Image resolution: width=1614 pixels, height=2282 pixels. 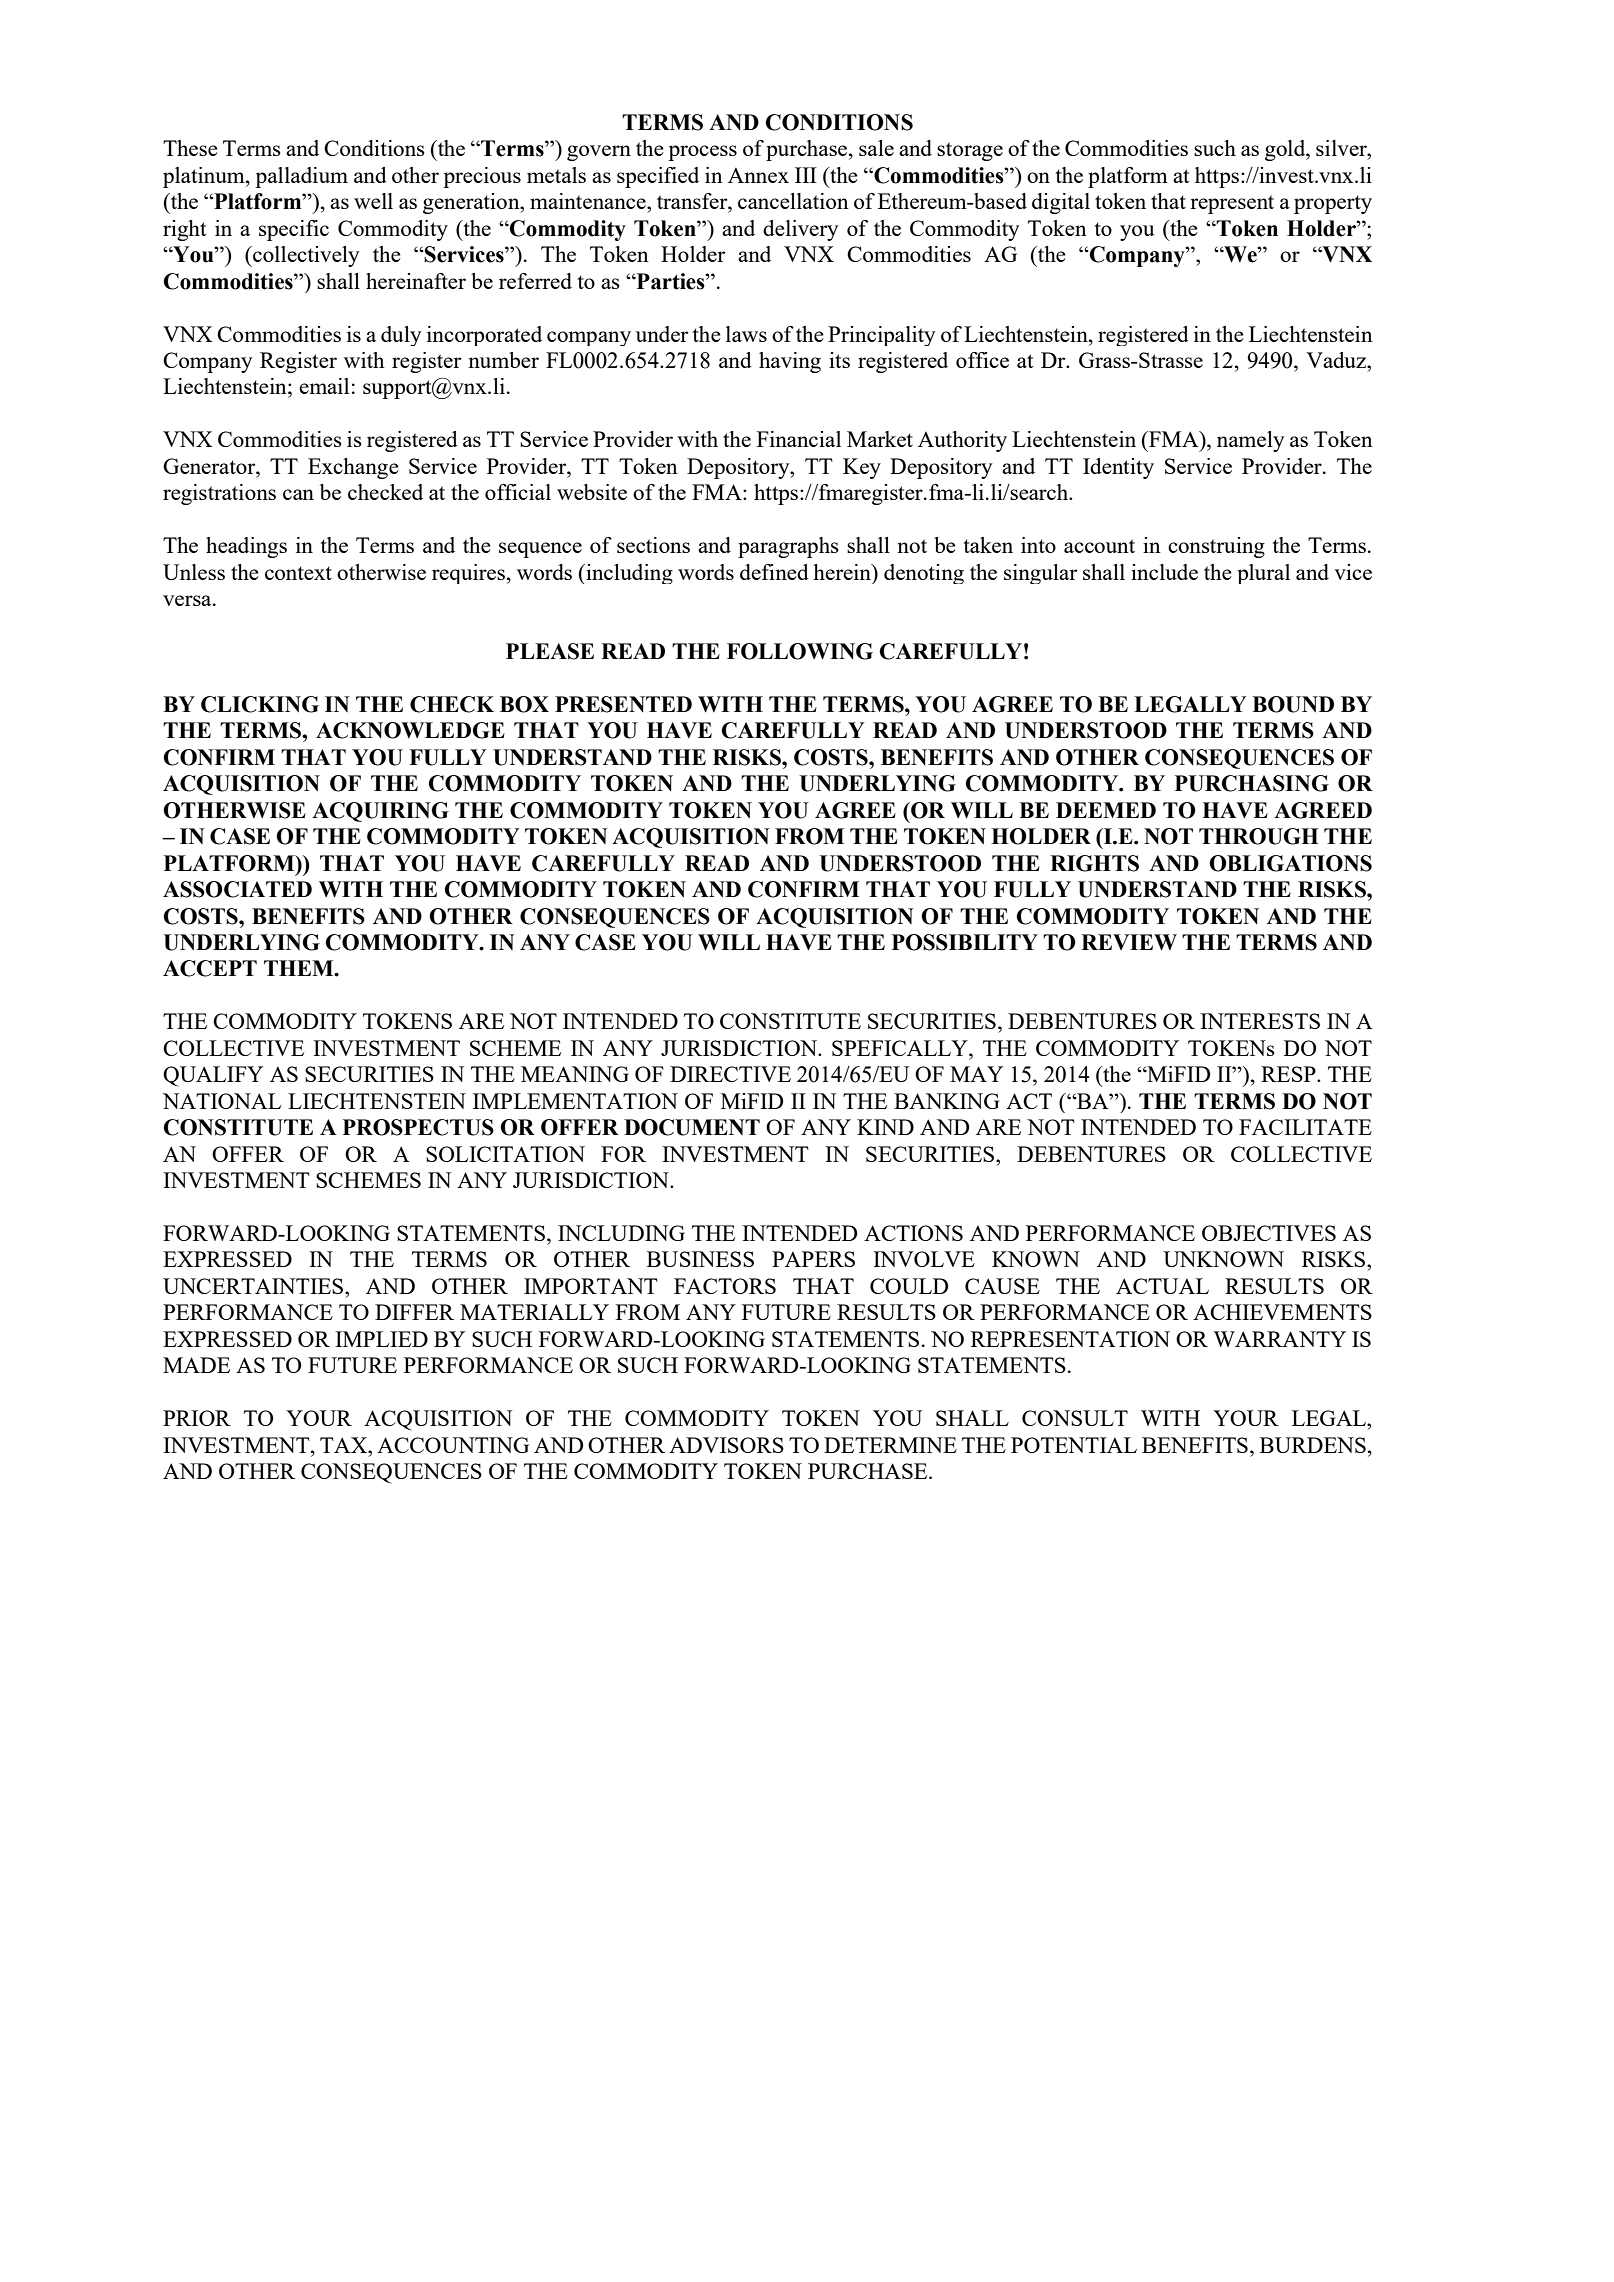 What do you see at coordinates (345, 1445) in the page?
I see `TAX` at bounding box center [345, 1445].
